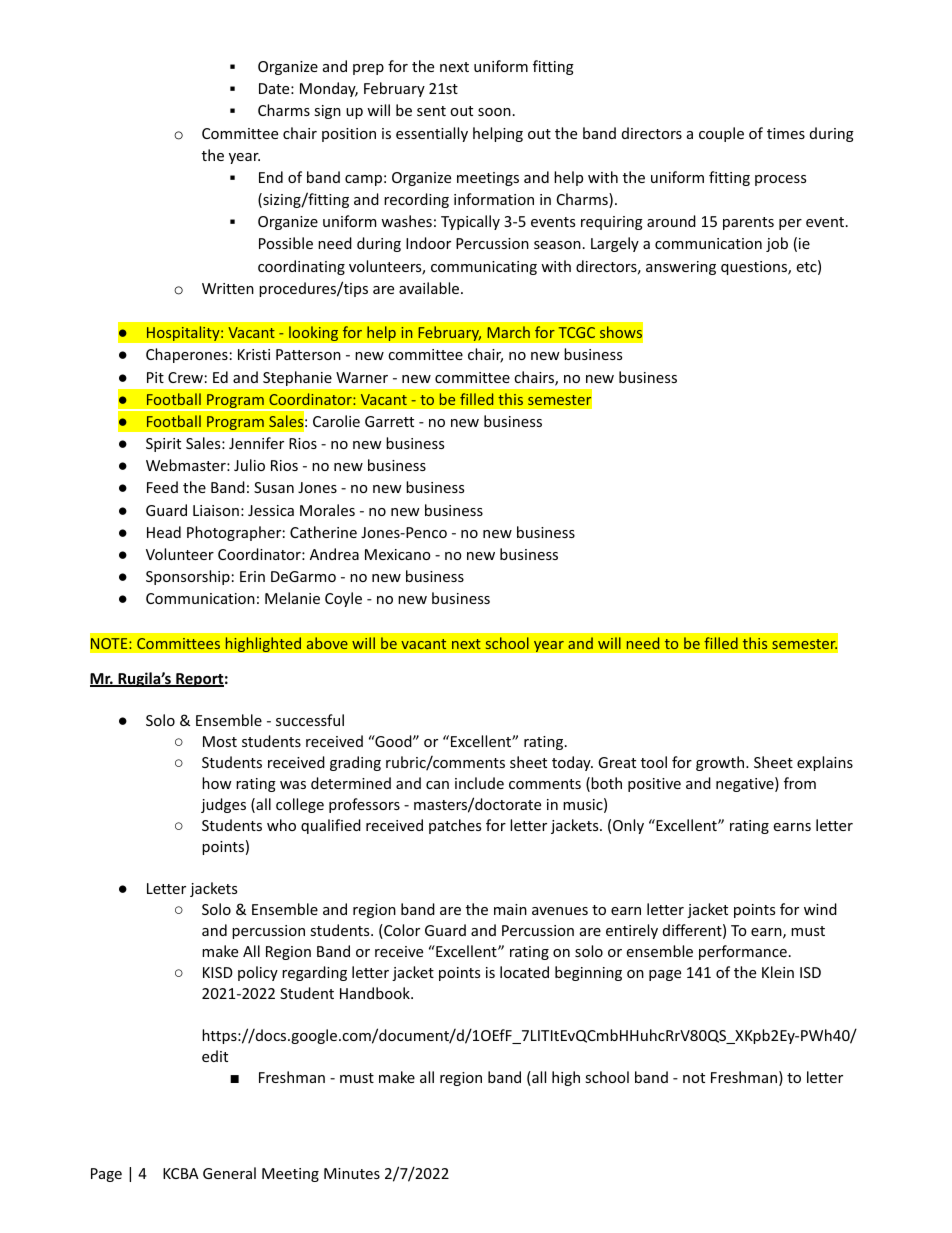  Describe the element at coordinates (721, 134) in the screenshot. I see `couple` at that location.
